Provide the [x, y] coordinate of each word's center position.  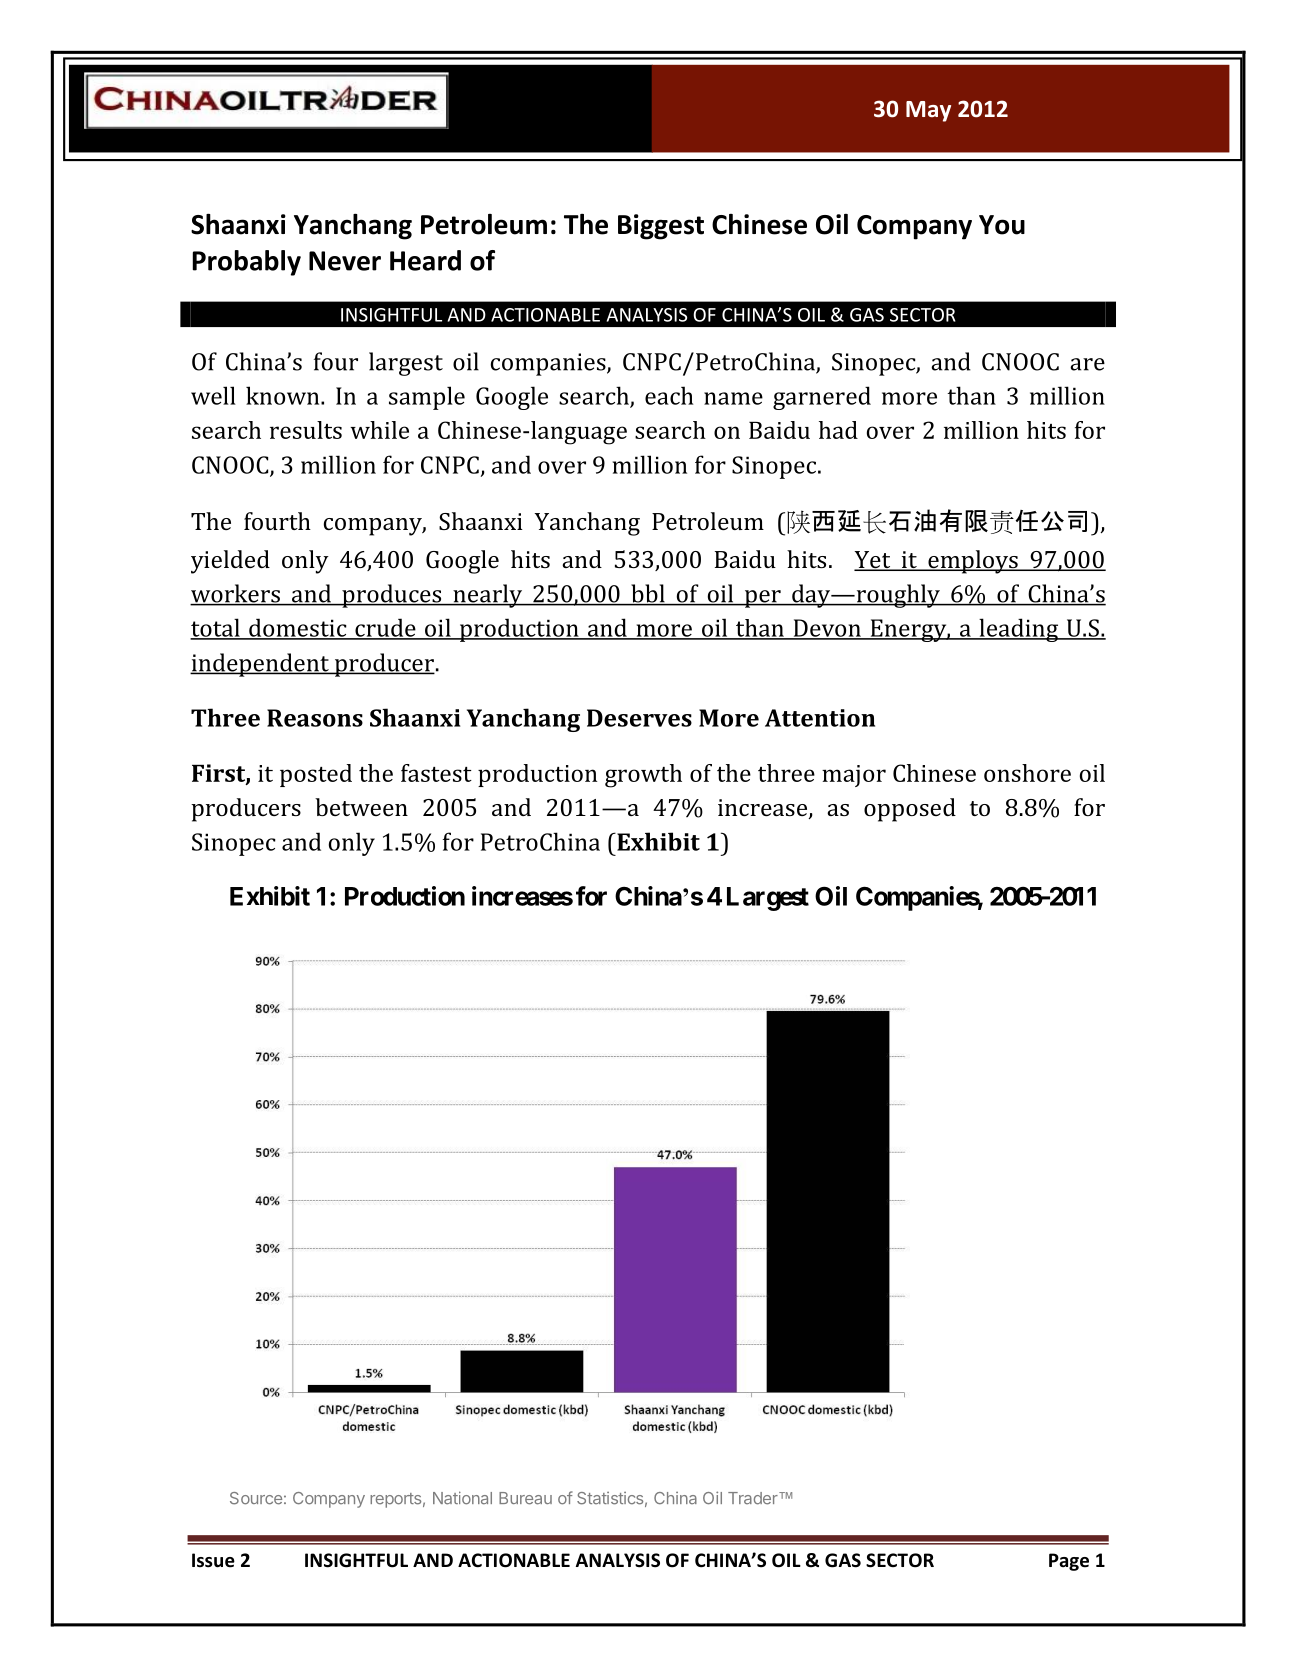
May [928, 111]
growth [643, 776]
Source [256, 1498]
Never [345, 261]
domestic [298, 628]
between [361, 807]
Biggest [661, 227]
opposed [910, 810]
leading [1019, 630]
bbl [648, 594]
